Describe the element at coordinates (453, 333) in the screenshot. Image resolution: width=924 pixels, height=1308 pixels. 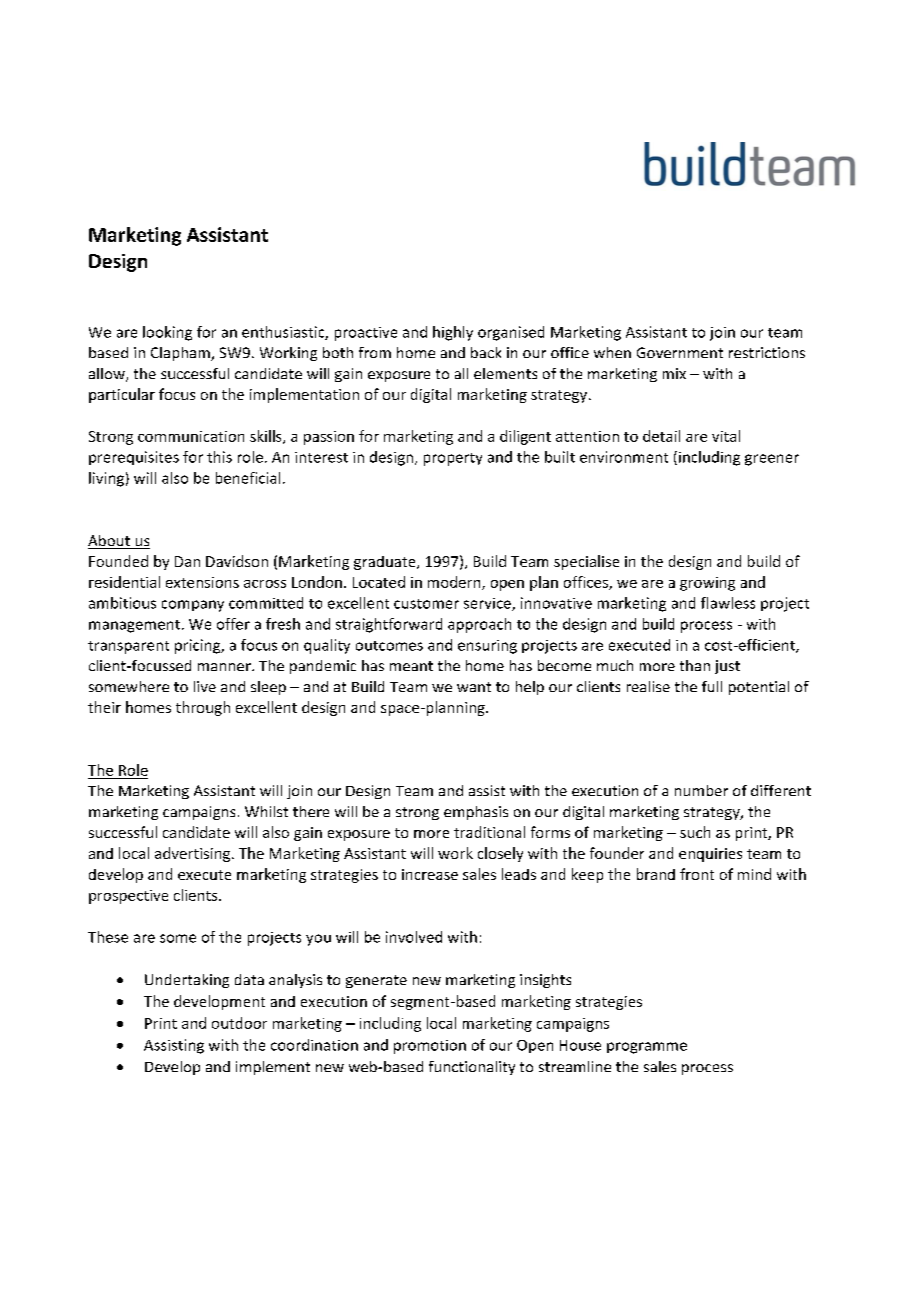
I see `highly` at that location.
